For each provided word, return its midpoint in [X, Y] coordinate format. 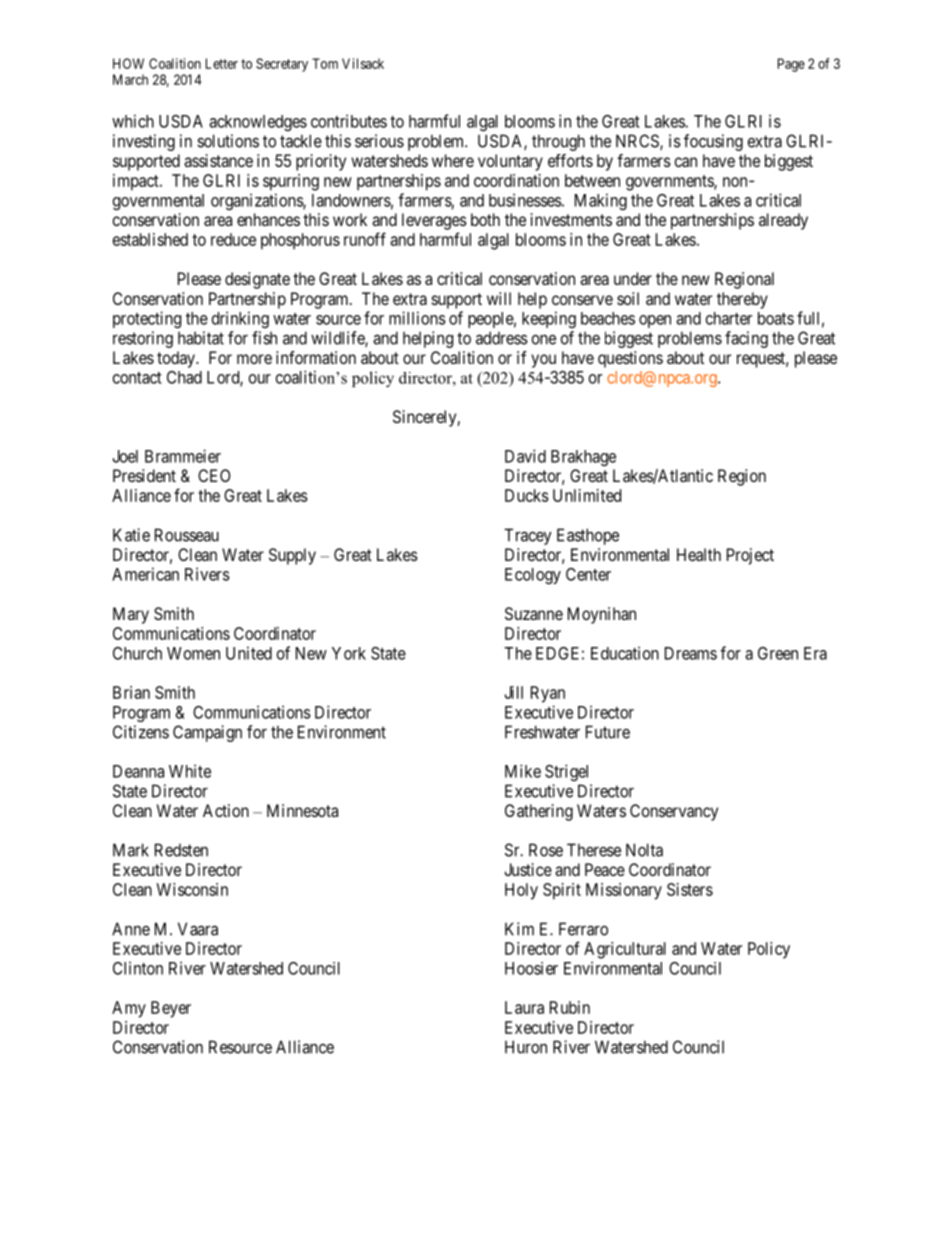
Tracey [528, 536]
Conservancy [674, 812]
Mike [523, 771]
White [190, 771]
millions [417, 318]
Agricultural [625, 950]
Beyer [171, 1009]
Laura [524, 1007]
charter [729, 318]
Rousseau [187, 535]
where [453, 160]
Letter [222, 63]
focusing [713, 142]
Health [699, 554]
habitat [201, 338]
